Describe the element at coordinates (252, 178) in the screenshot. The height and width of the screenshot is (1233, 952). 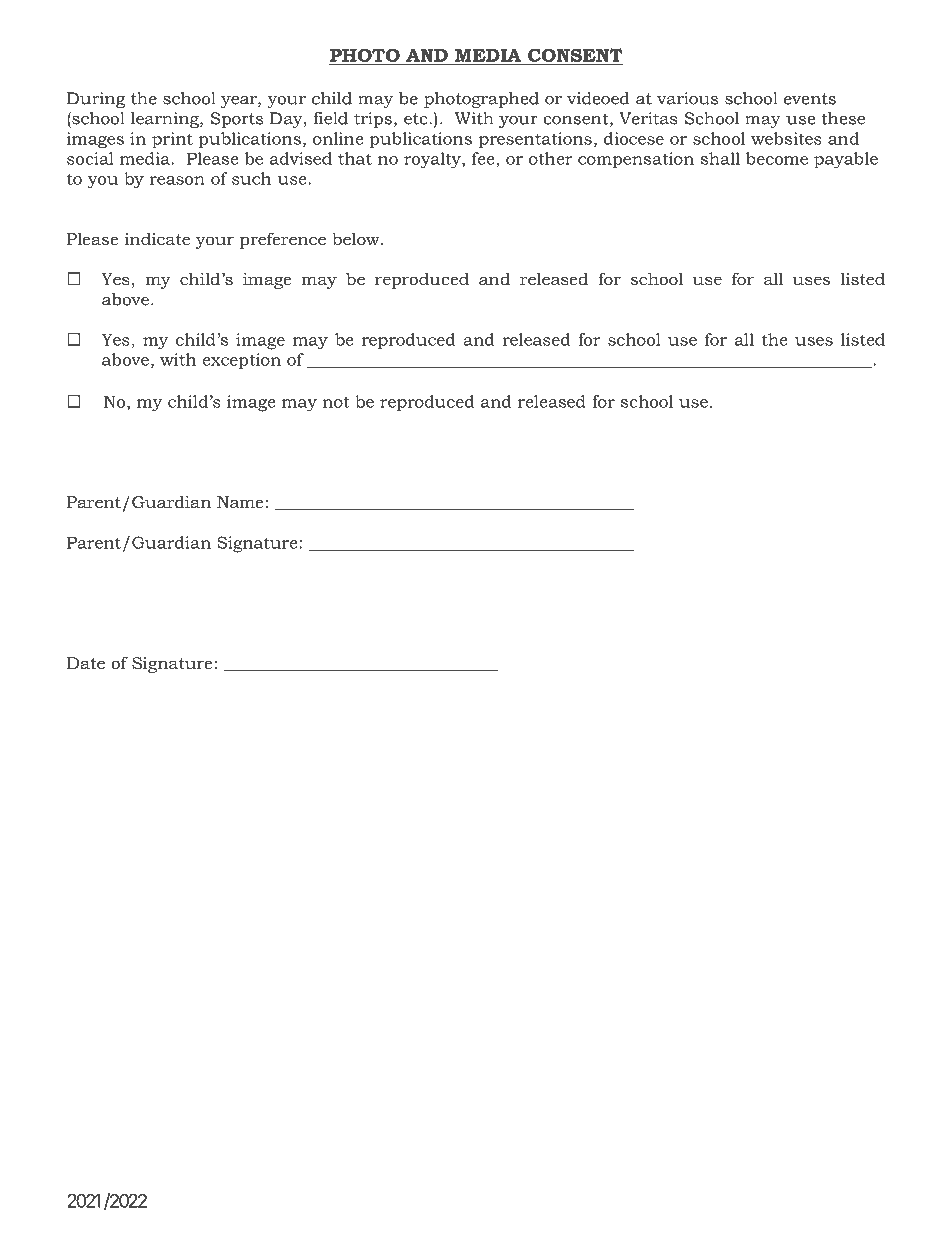
I see `such` at that location.
